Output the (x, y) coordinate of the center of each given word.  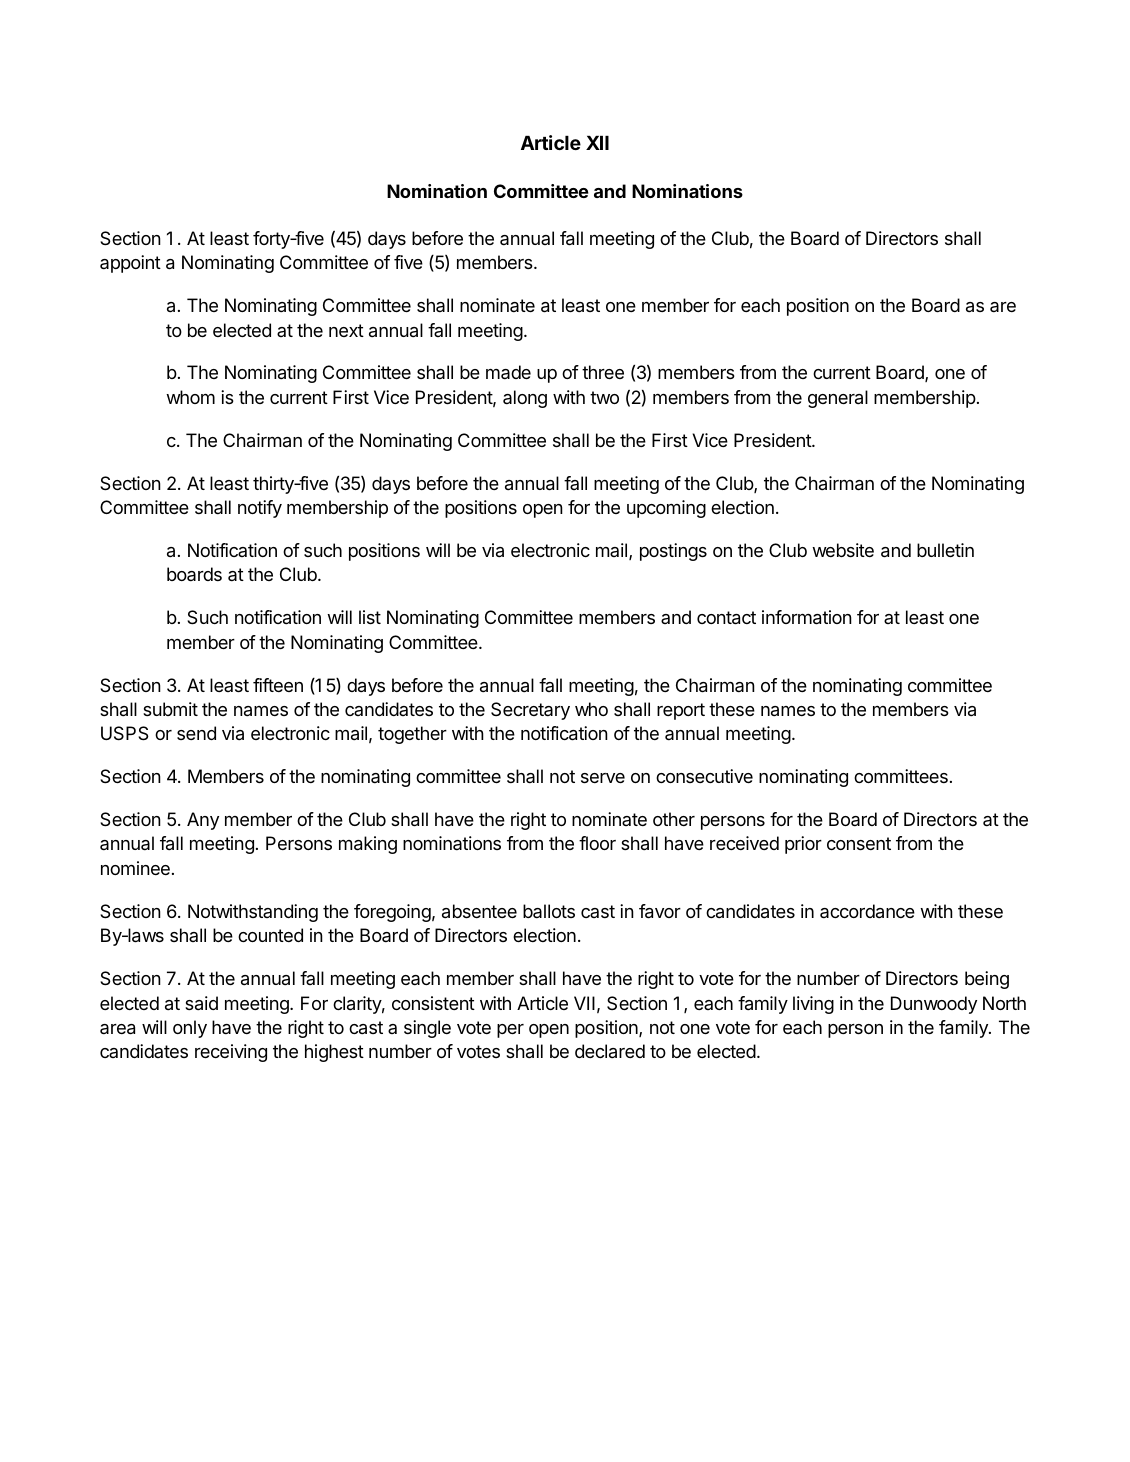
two (604, 397)
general (838, 399)
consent (859, 843)
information (807, 617)
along (525, 399)
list (370, 617)
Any (203, 821)
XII (597, 143)
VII (584, 1003)
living (813, 1005)
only (190, 1029)
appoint (130, 264)
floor (597, 843)
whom (190, 397)
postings (673, 552)
